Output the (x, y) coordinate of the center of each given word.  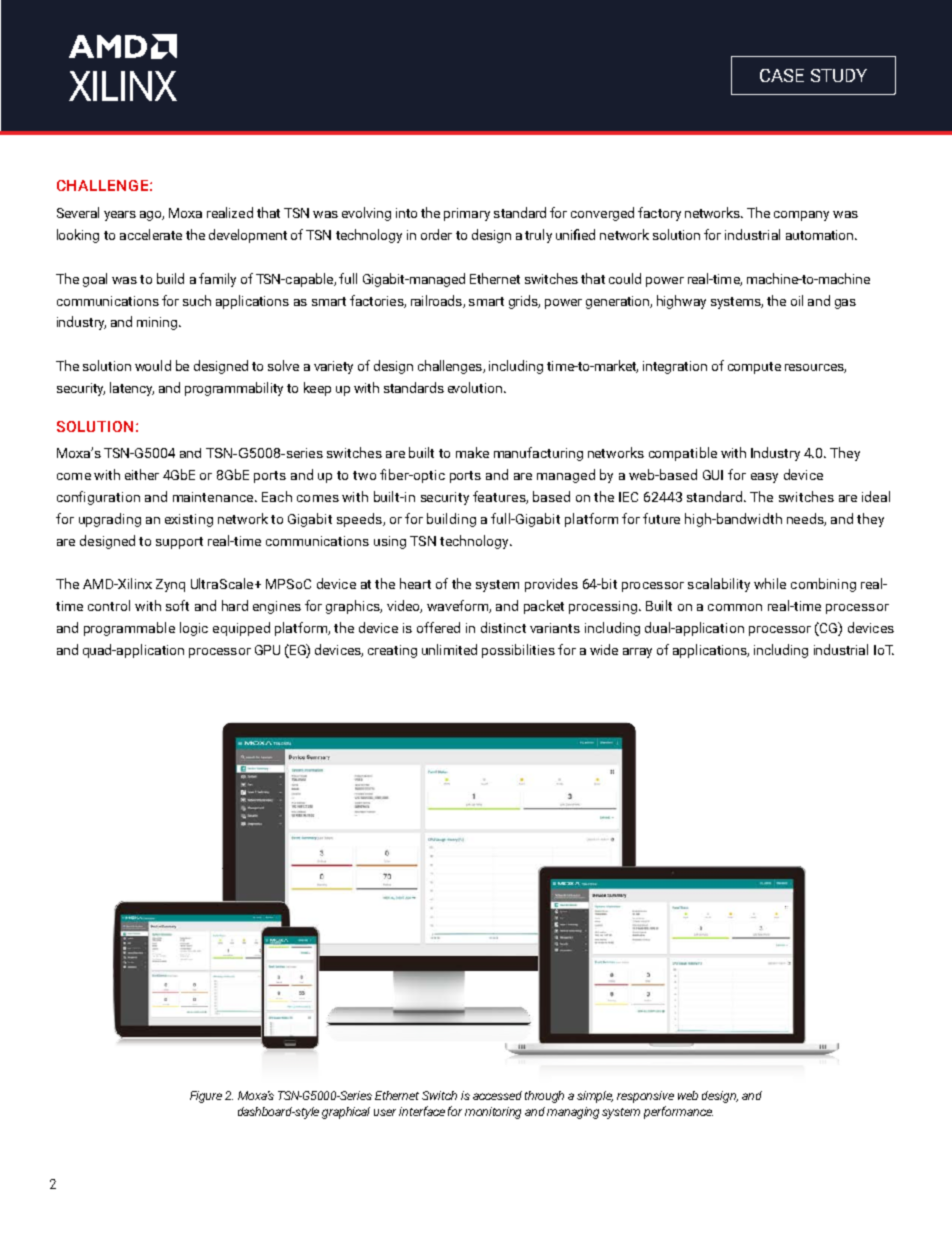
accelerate (151, 234)
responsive (645, 1097)
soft (177, 605)
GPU (267, 650)
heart (415, 583)
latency (132, 389)
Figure (206, 1097)
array (637, 653)
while (770, 583)
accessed (497, 1095)
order (436, 234)
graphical (346, 1113)
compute (754, 368)
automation (821, 235)
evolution (475, 387)
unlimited (449, 649)
